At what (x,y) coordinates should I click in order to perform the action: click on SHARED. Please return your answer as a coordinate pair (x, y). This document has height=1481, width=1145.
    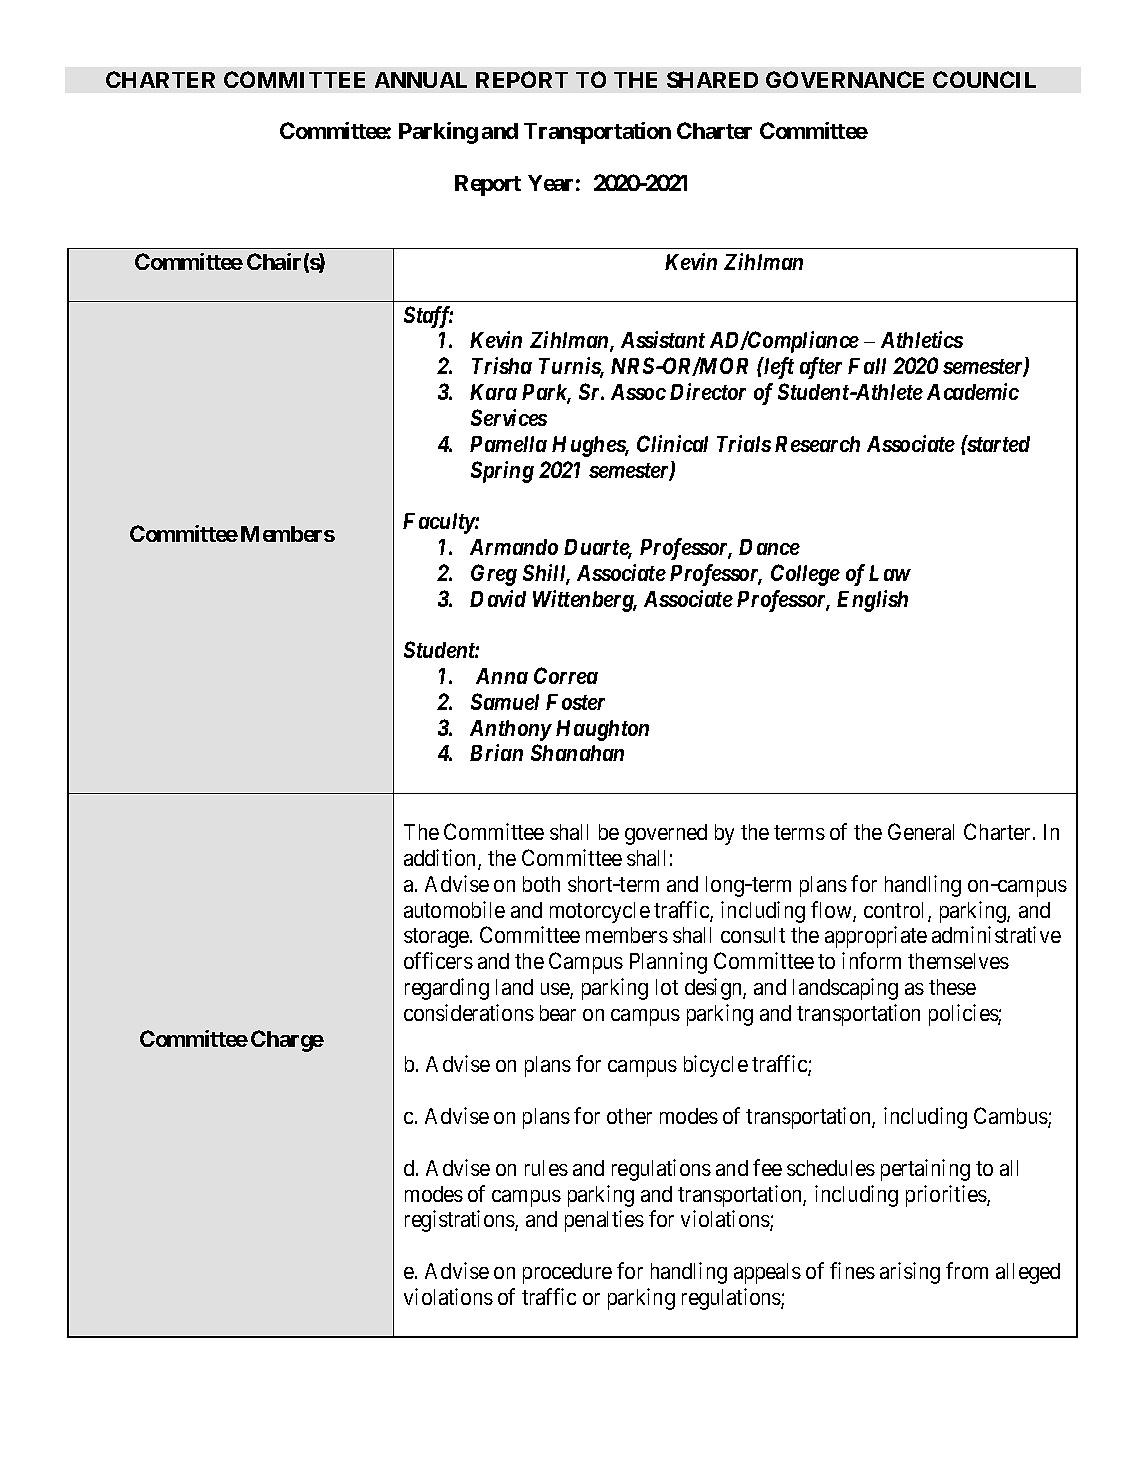
    Looking at the image, I should click on (712, 79).
